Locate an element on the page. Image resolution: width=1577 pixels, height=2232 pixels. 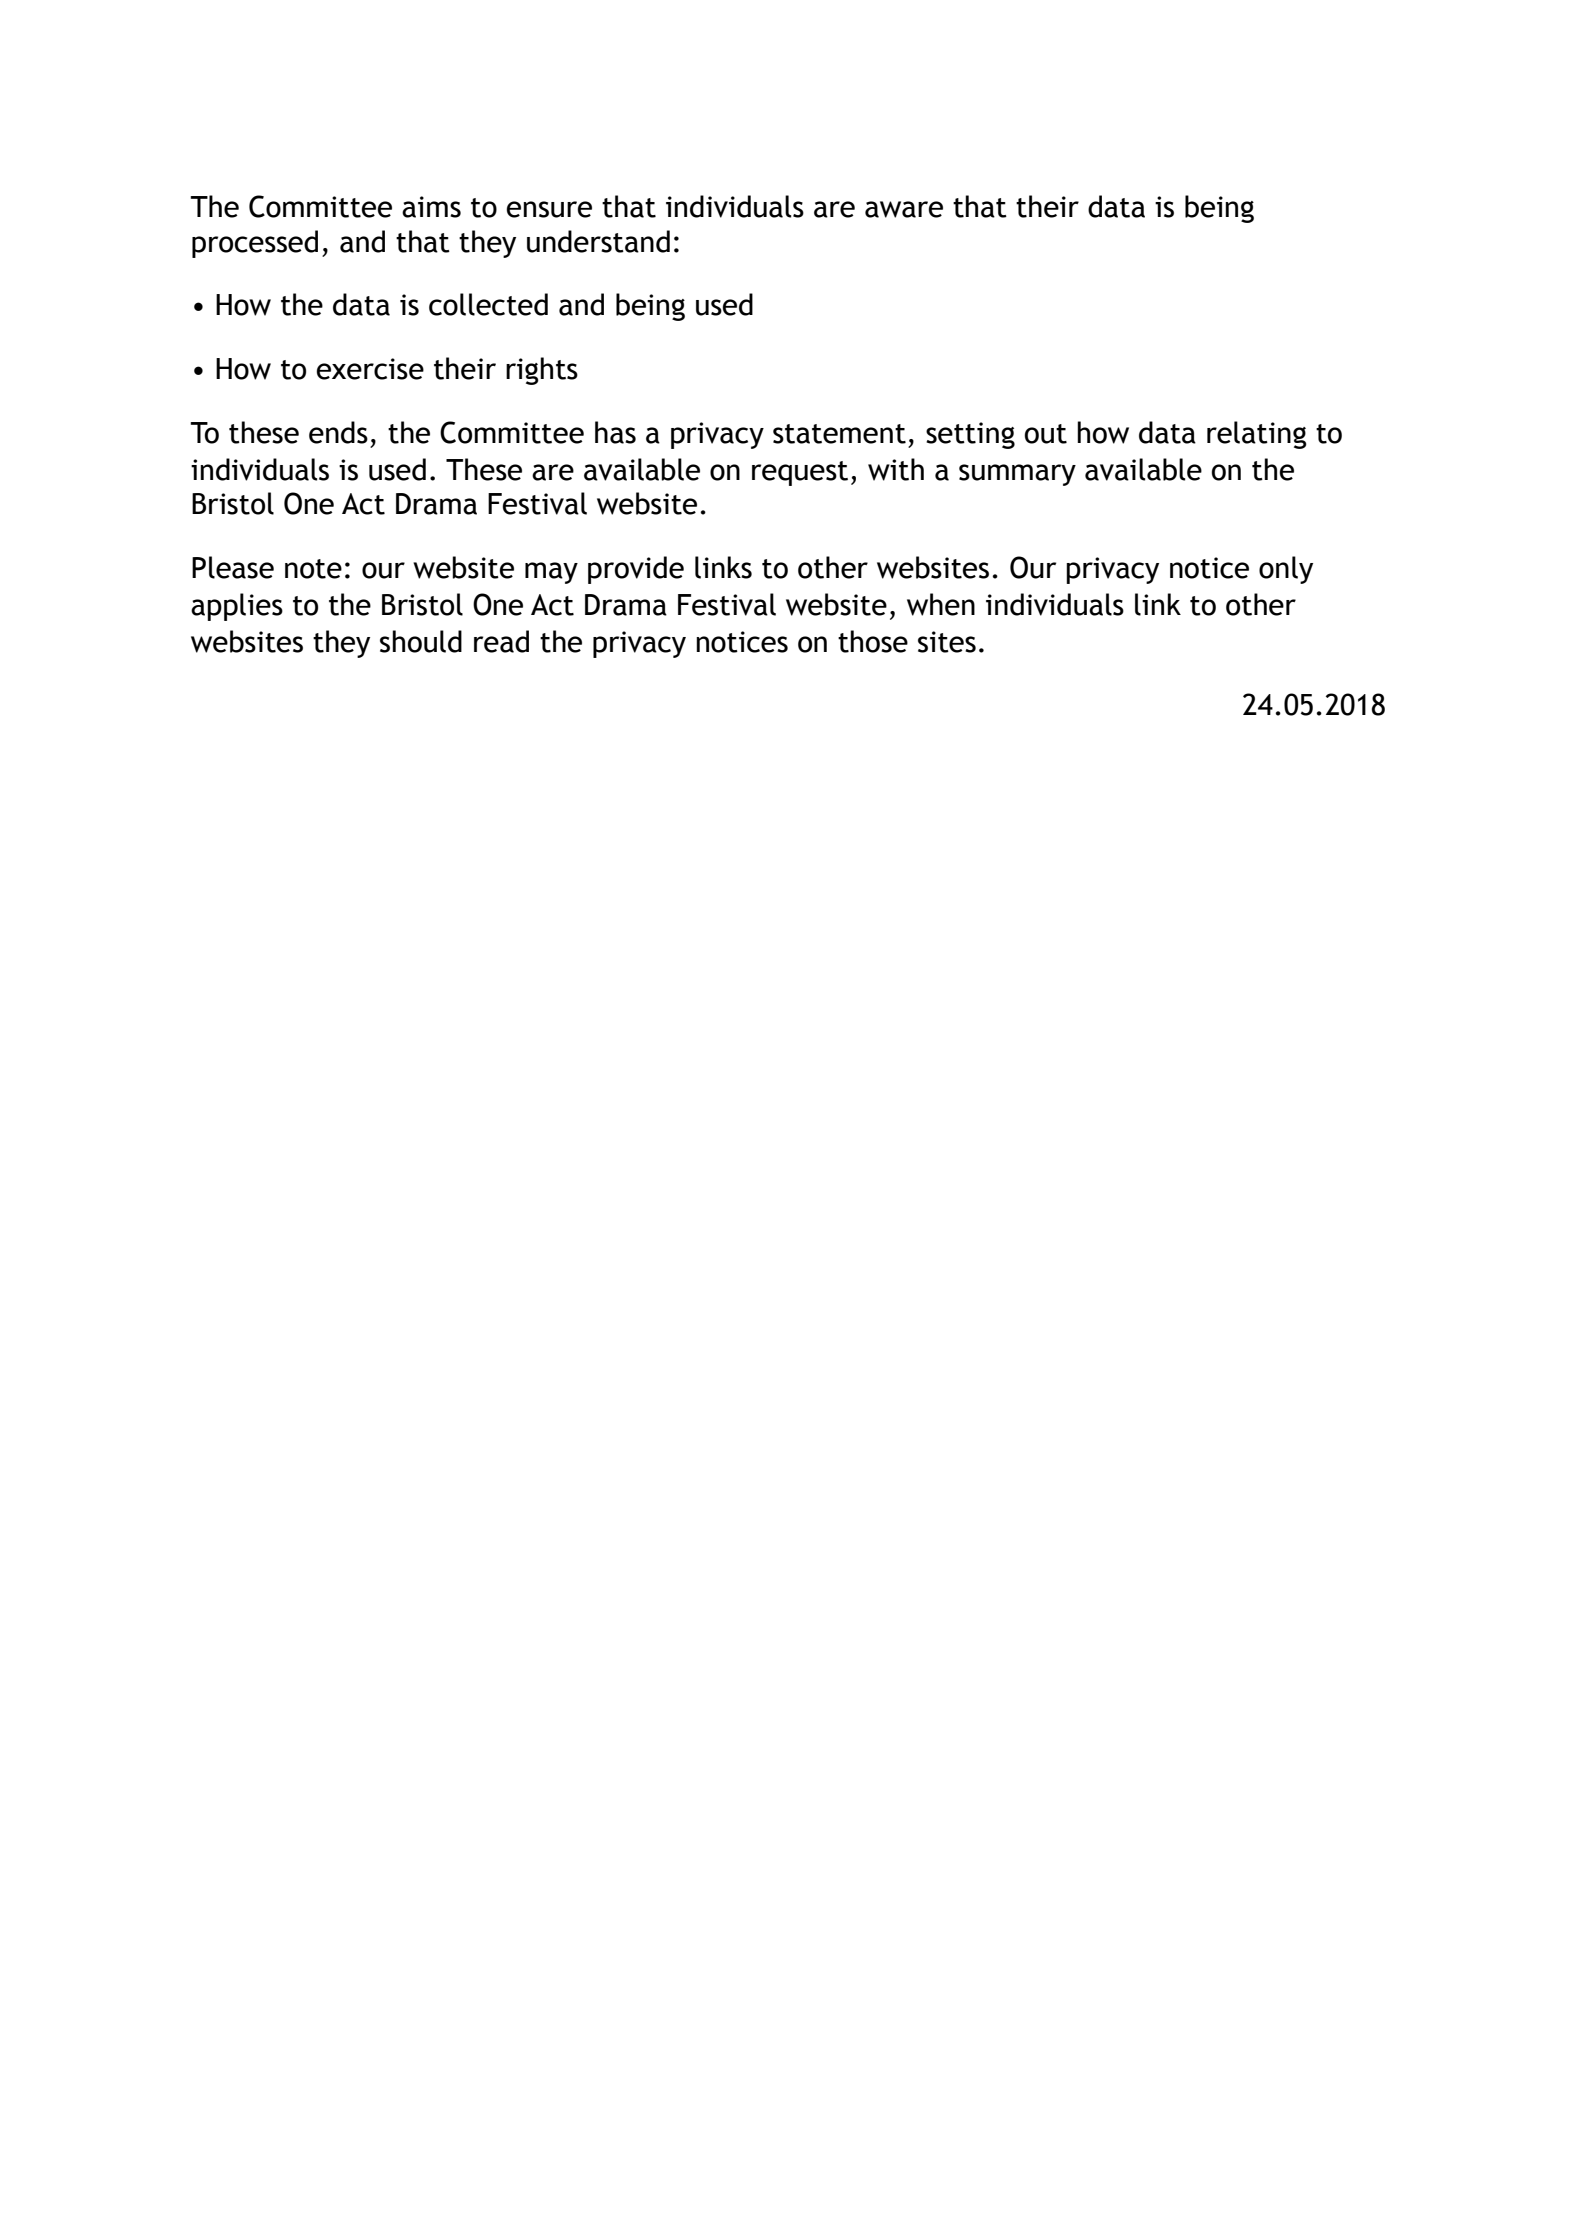
aims is located at coordinates (431, 207).
